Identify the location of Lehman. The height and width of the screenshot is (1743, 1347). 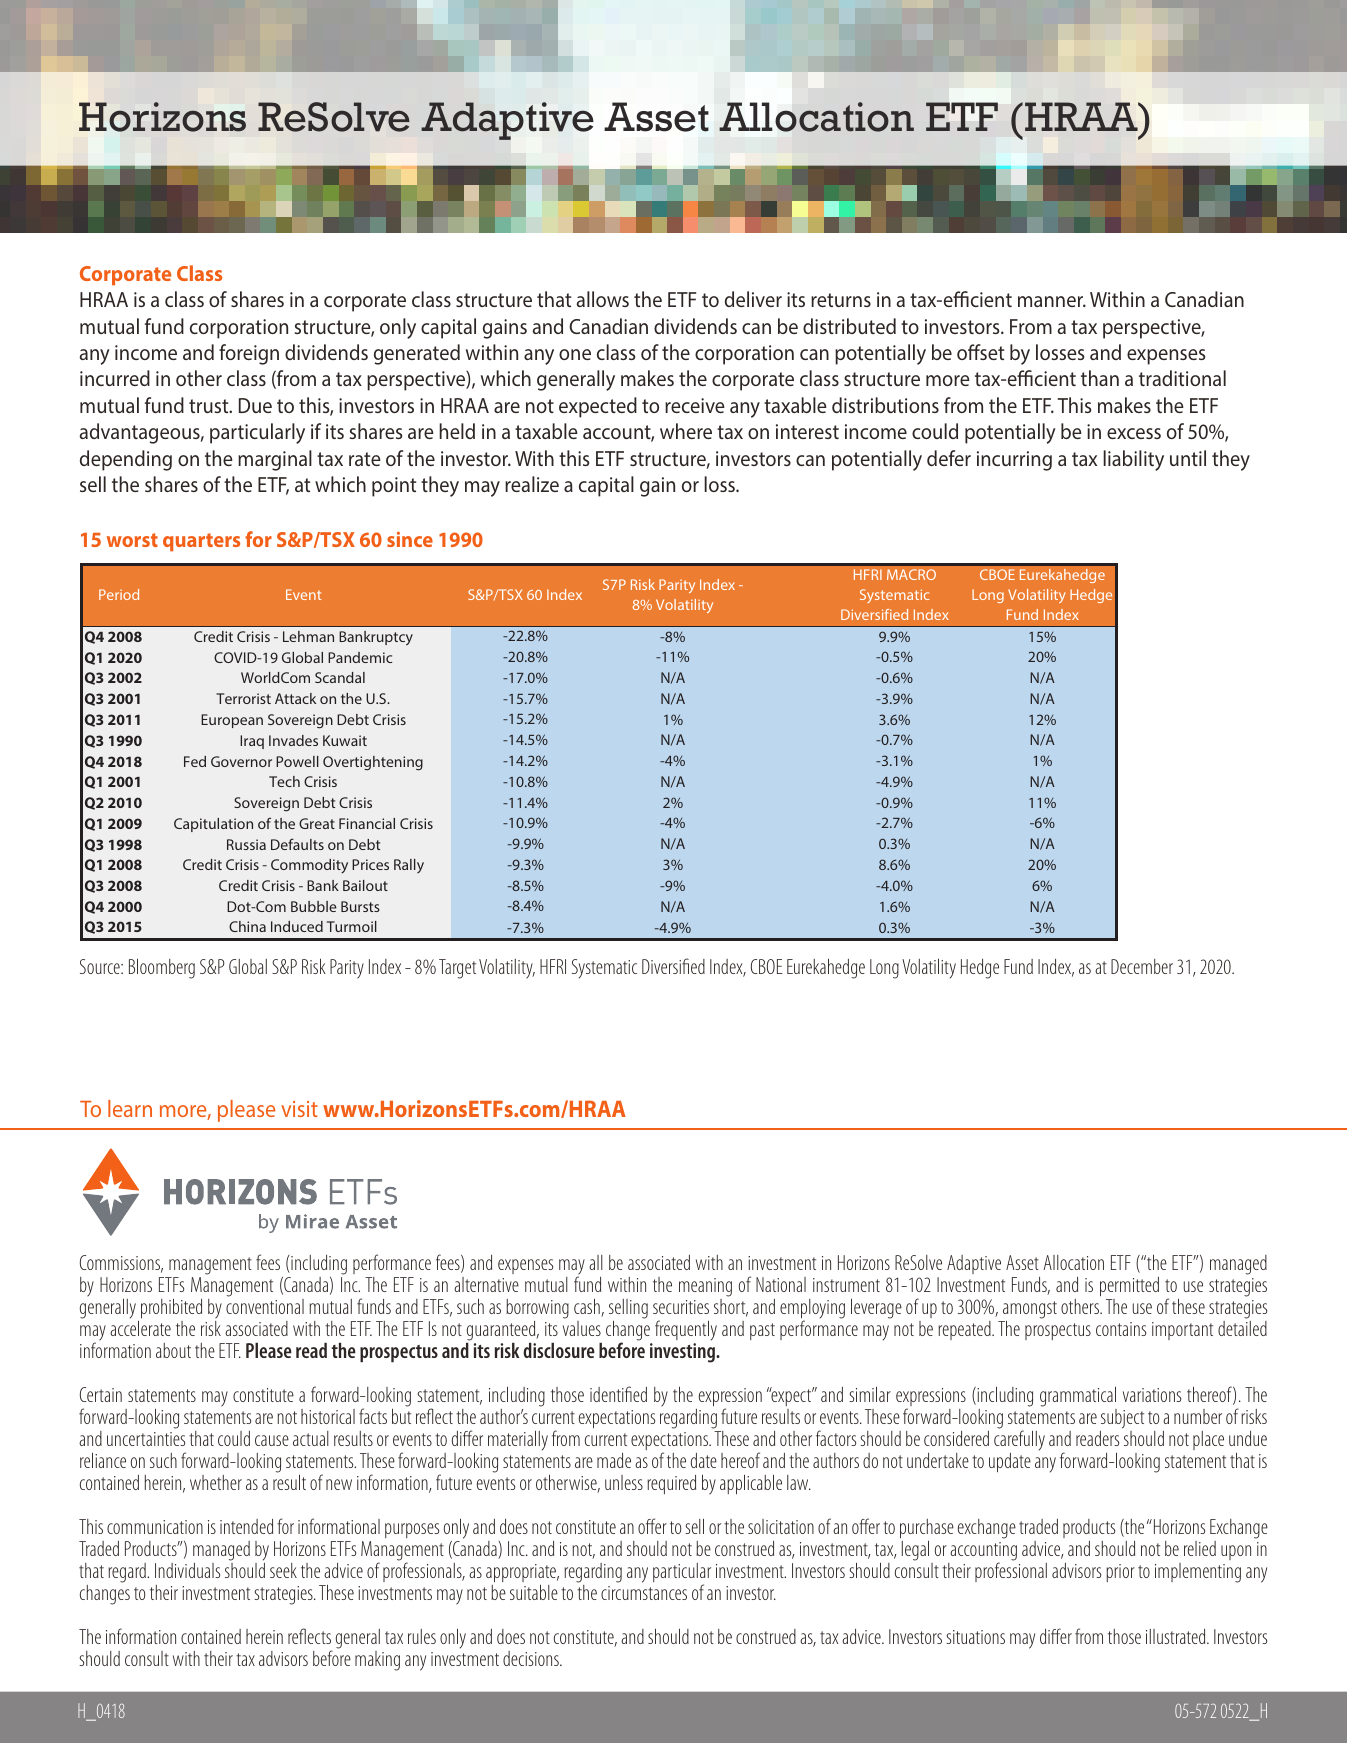
(308, 636).
